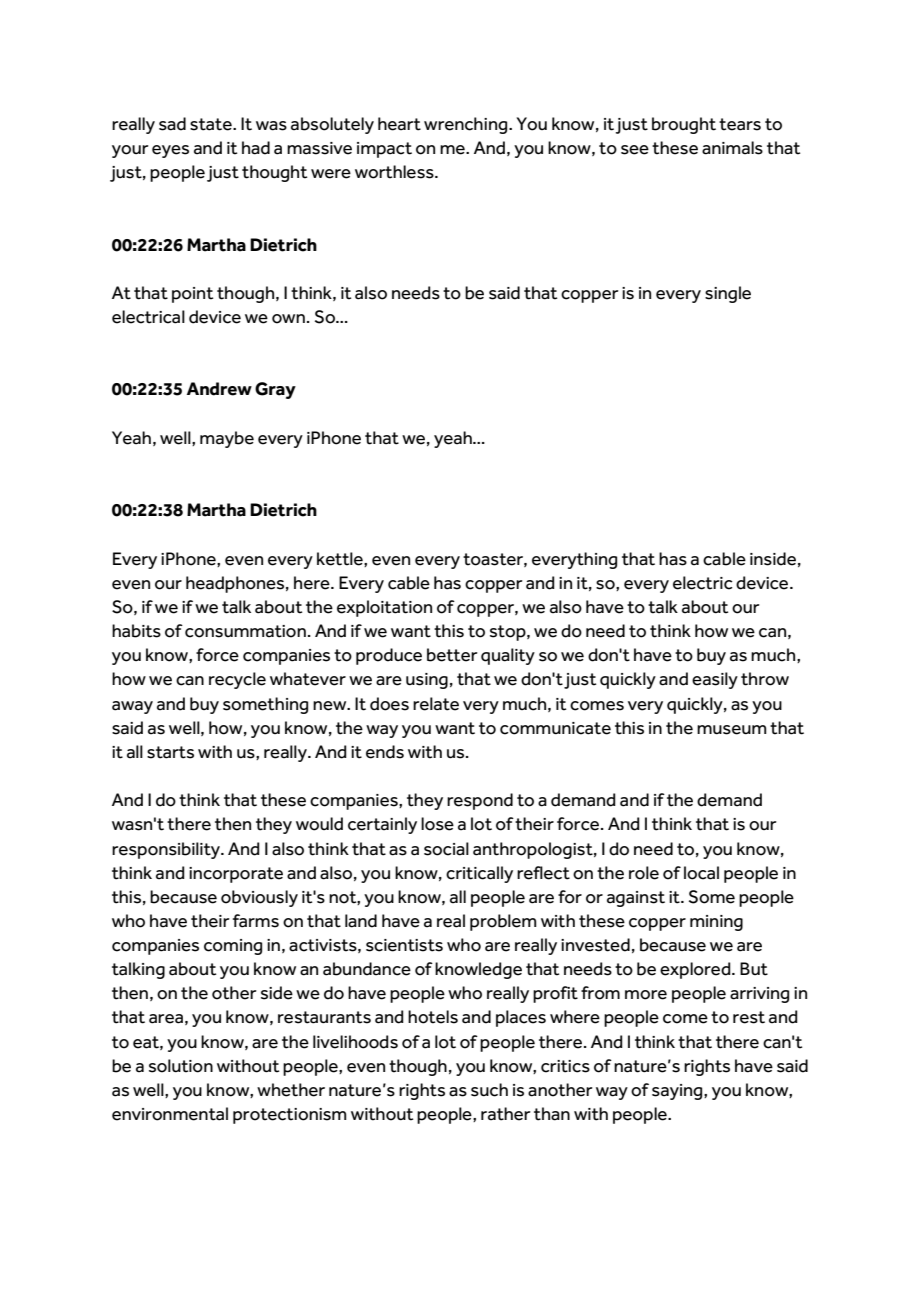 The height and width of the image is (1308, 924). What do you see at coordinates (467, 125) in the image?
I see `wrenching` at bounding box center [467, 125].
